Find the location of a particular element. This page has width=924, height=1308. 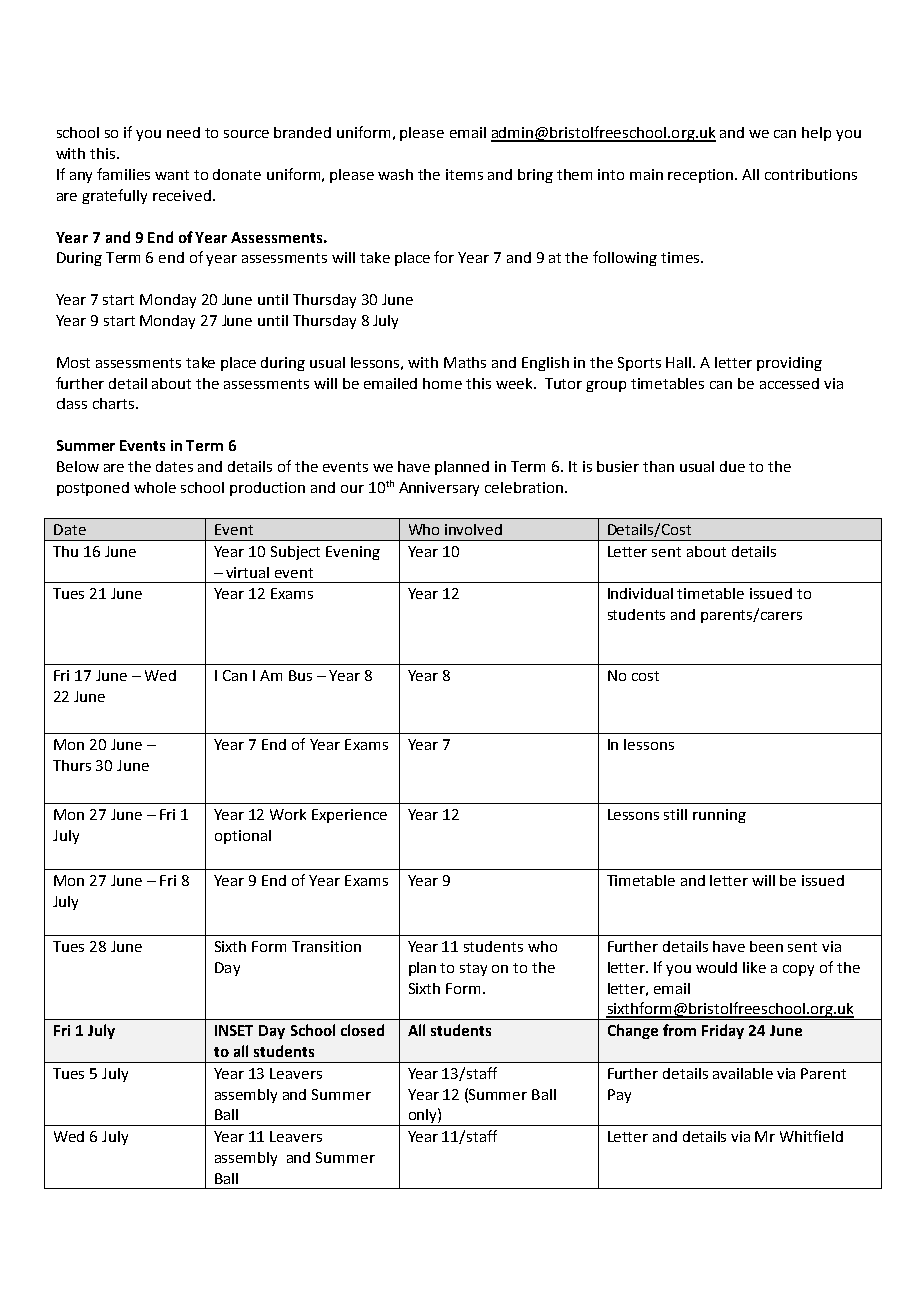

items is located at coordinates (464, 174).
